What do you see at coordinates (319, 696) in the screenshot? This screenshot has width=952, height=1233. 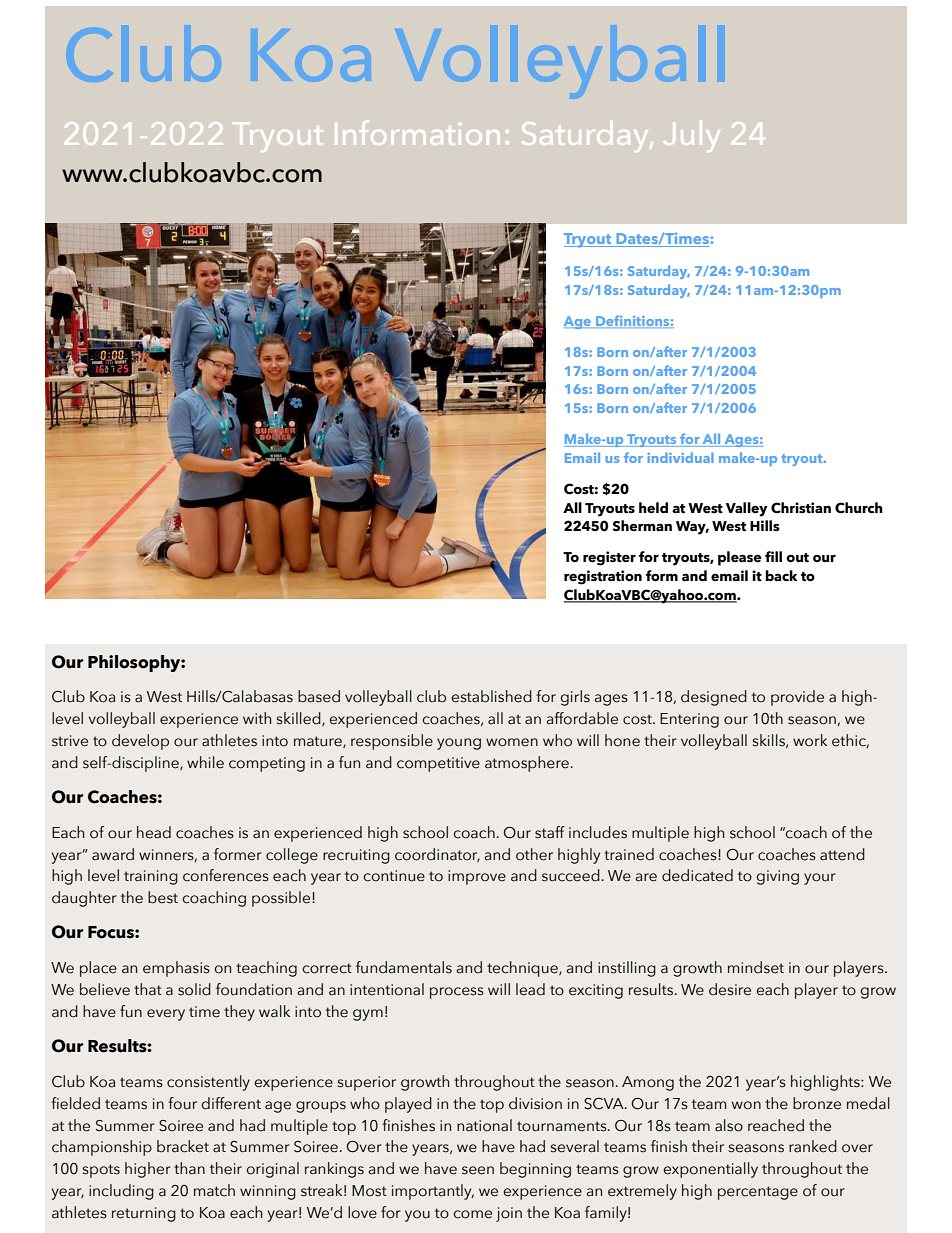 I see `based` at bounding box center [319, 696].
